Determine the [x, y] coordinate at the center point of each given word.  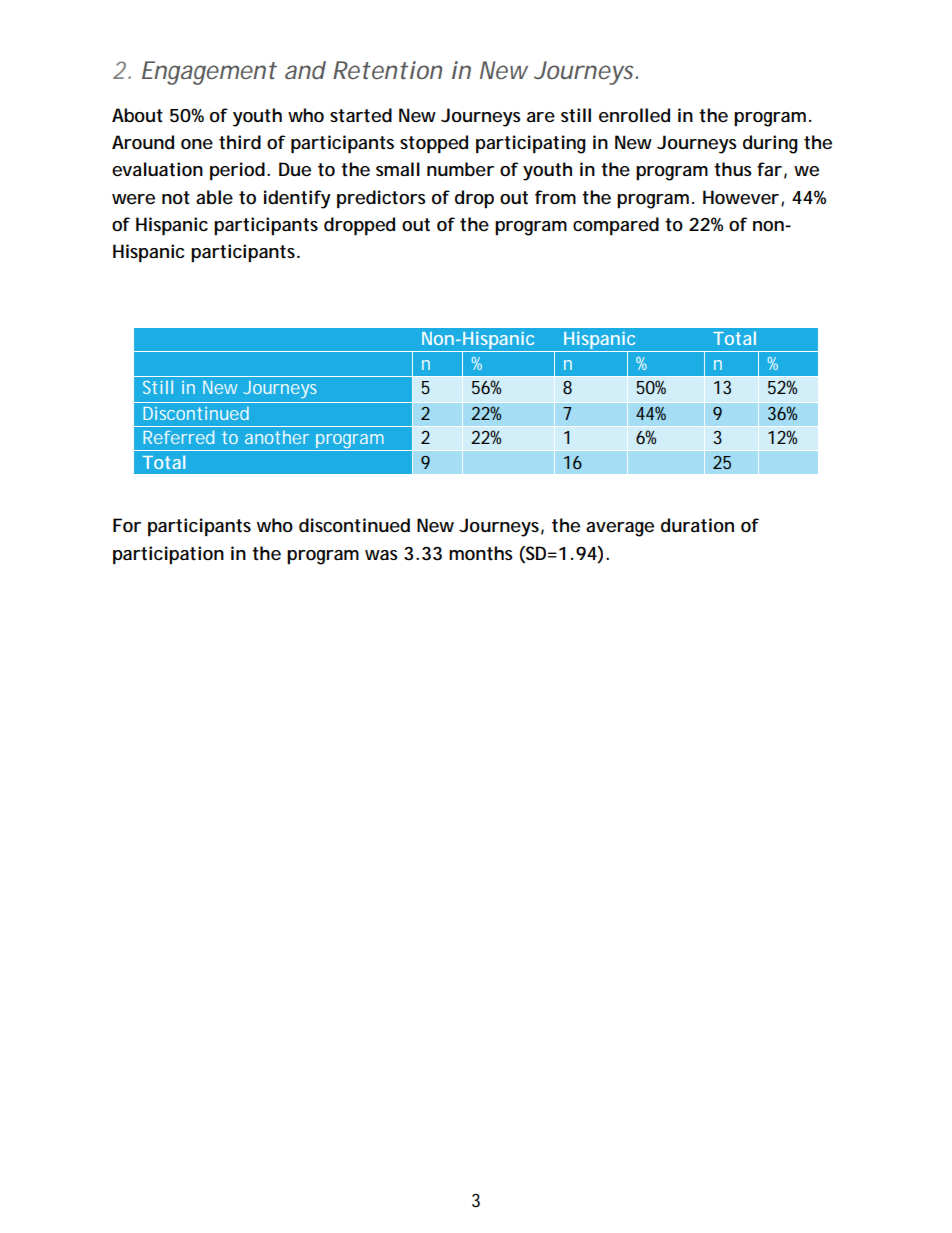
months [481, 553]
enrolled [634, 115]
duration [697, 525]
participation [168, 555]
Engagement [209, 73]
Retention [387, 70]
